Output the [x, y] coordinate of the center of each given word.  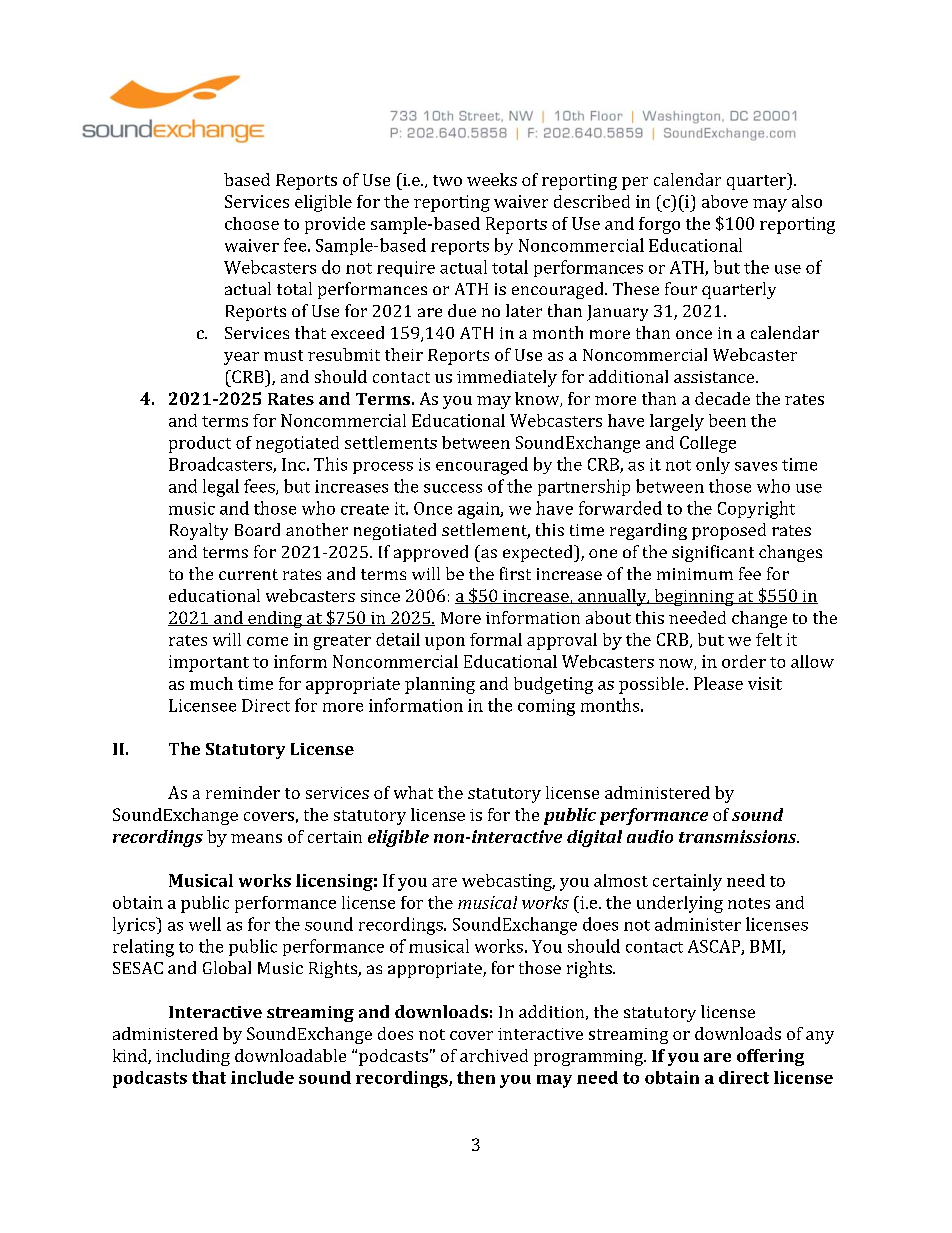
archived [494, 1055]
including [193, 1057]
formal [496, 639]
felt [769, 639]
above [725, 201]
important [209, 663]
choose [252, 223]
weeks [492, 179]
